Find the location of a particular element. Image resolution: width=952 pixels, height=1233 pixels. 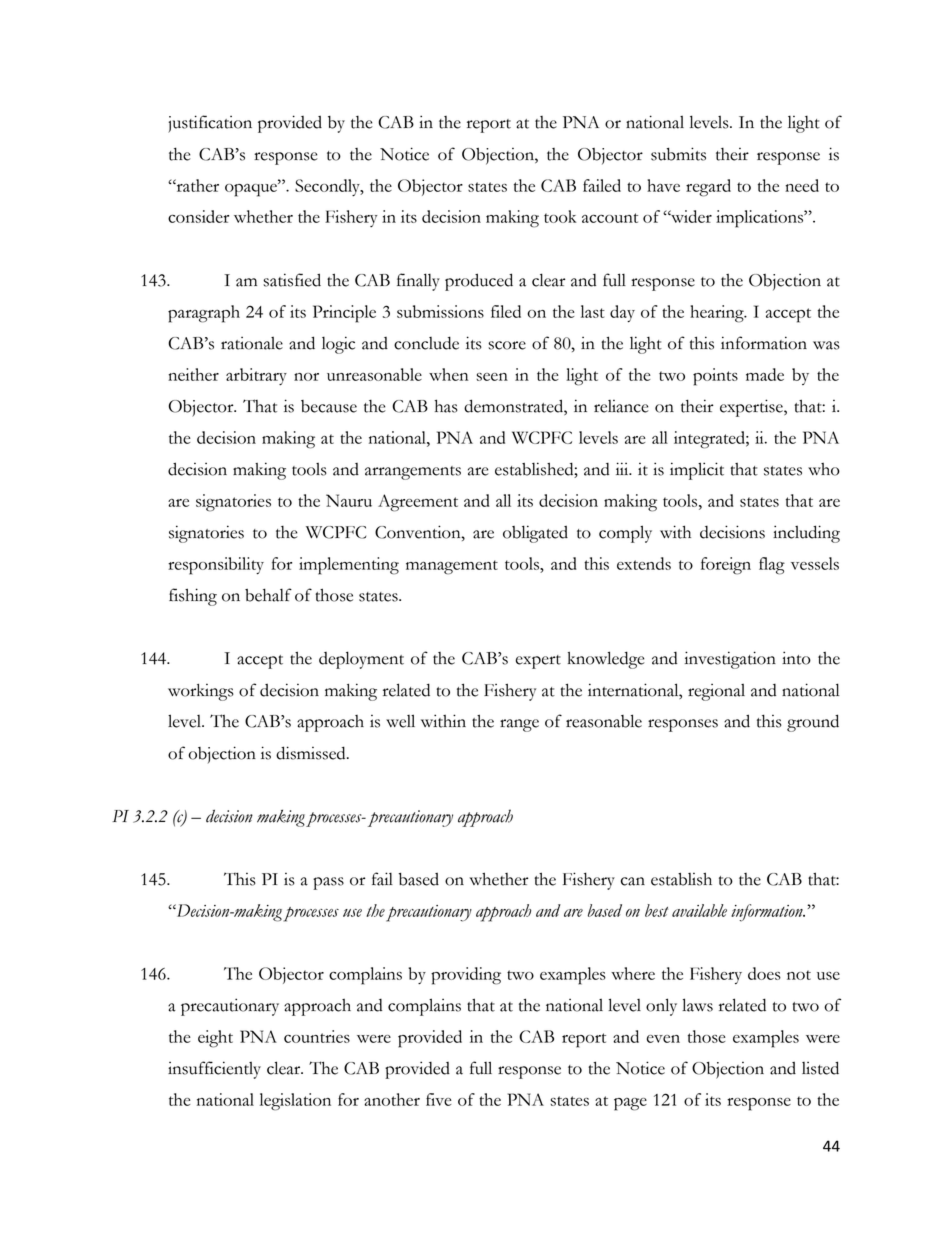

legislation is located at coordinates (295, 1102).
